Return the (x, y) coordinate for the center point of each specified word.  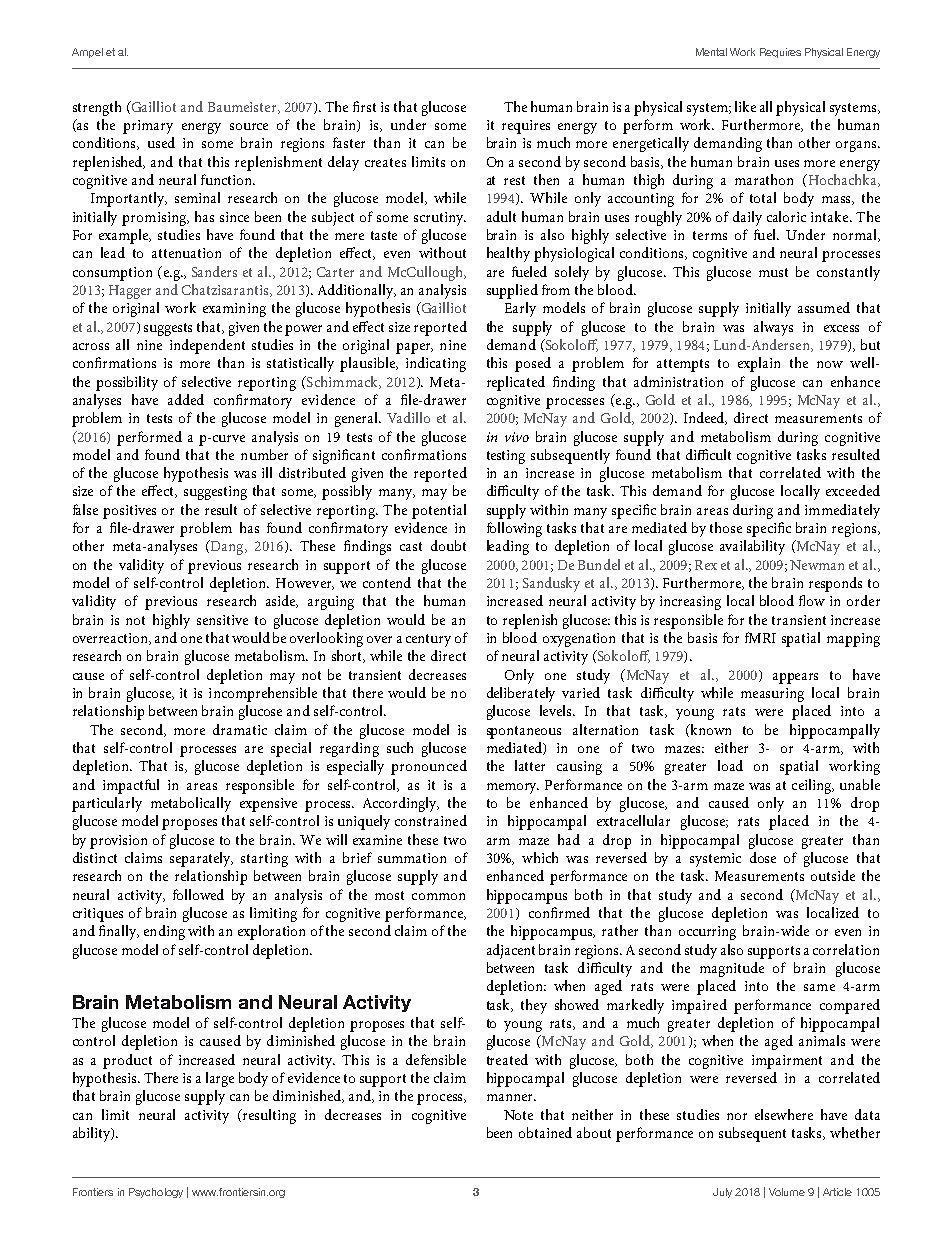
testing (506, 457)
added (186, 399)
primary (148, 127)
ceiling (813, 786)
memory (513, 788)
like (745, 106)
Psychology (156, 1193)
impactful (131, 786)
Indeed (705, 418)
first (364, 106)
